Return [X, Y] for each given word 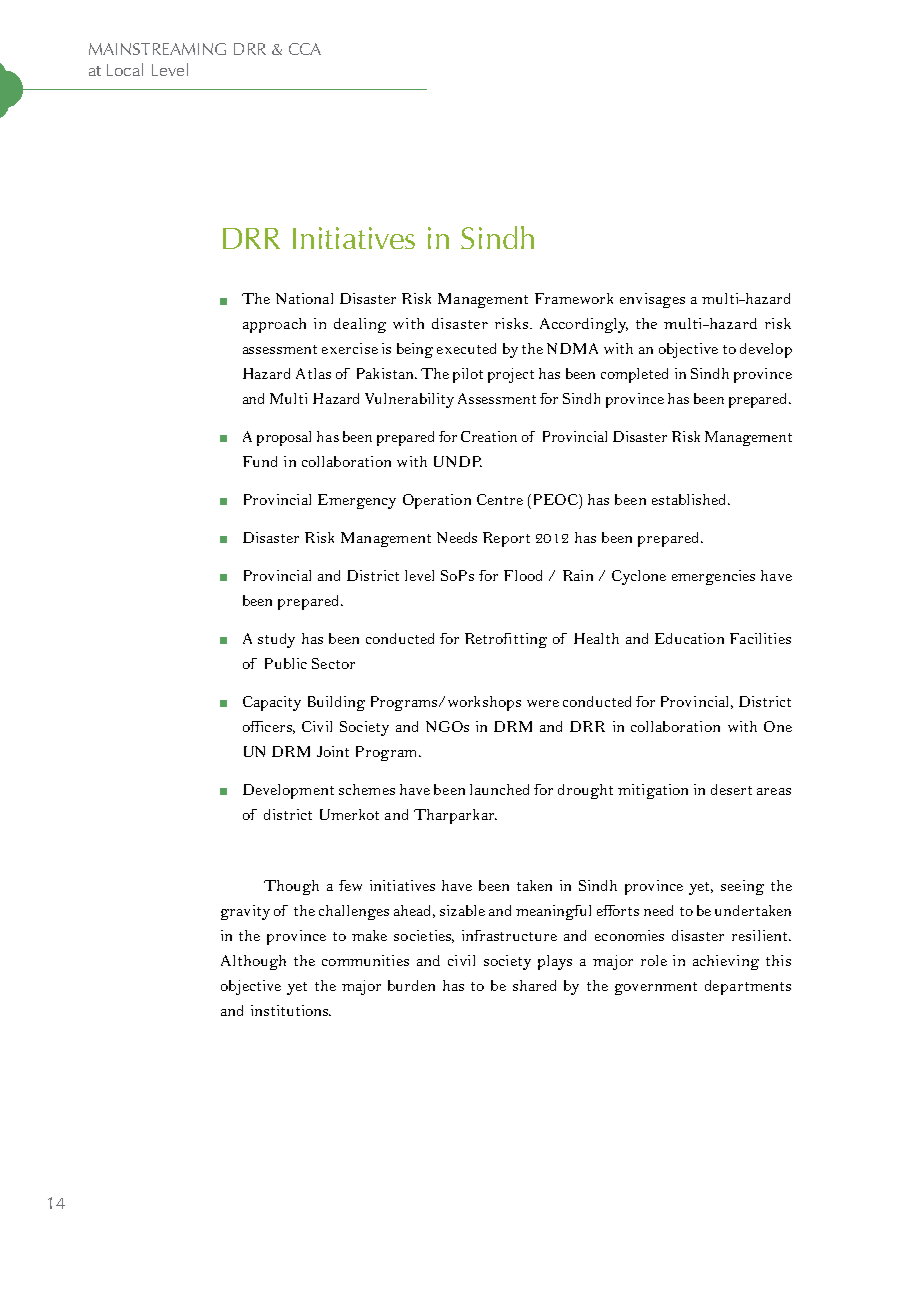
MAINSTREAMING [157, 49]
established [690, 499]
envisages [652, 300]
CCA [305, 49]
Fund [260, 461]
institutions [291, 1010]
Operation [437, 501]
